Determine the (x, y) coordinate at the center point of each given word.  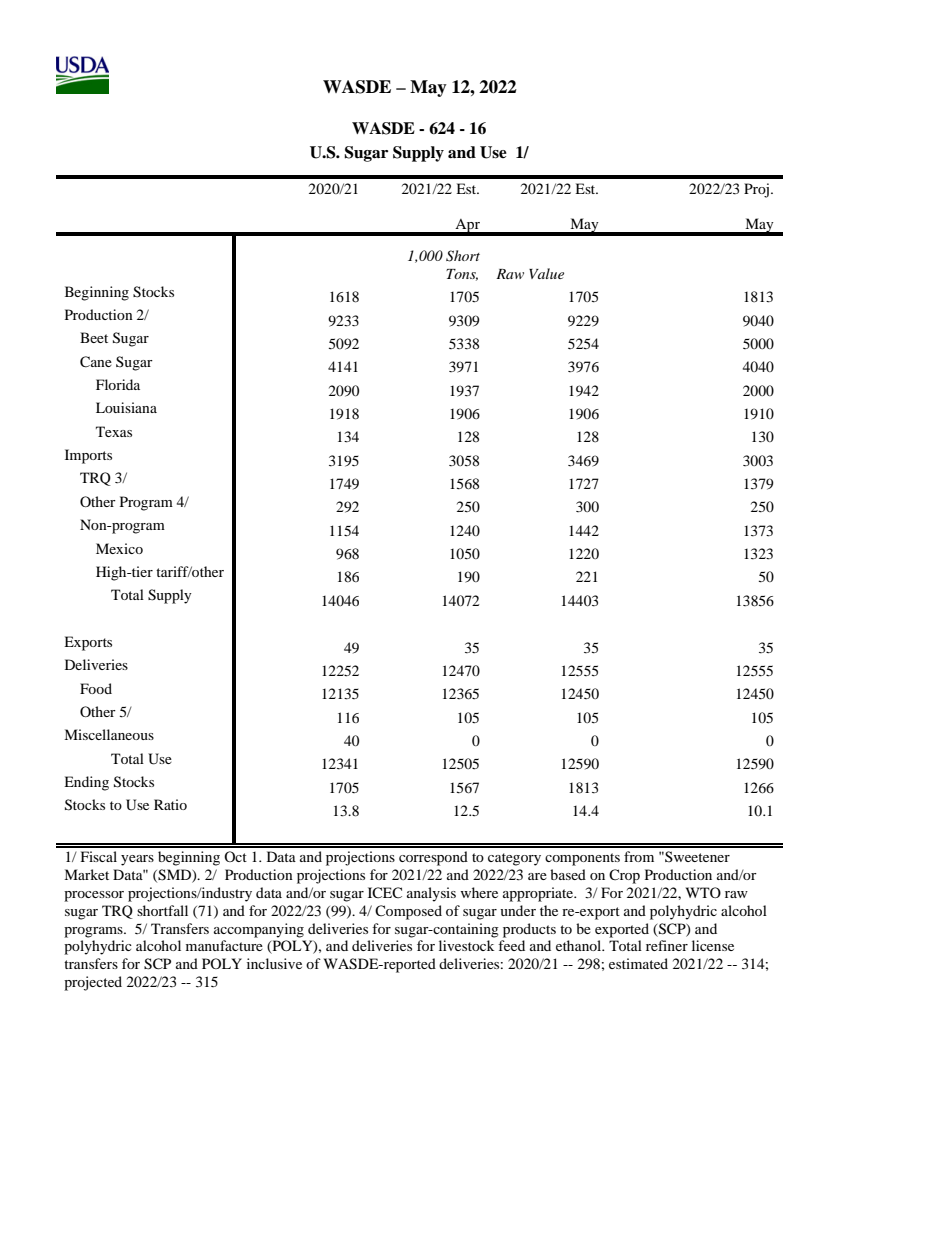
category (514, 859)
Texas (114, 431)
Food (96, 688)
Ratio (170, 804)
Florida (118, 384)
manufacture (224, 945)
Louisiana (126, 407)
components (582, 859)
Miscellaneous (109, 734)
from (639, 856)
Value (546, 273)
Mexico (119, 548)
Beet (94, 337)
